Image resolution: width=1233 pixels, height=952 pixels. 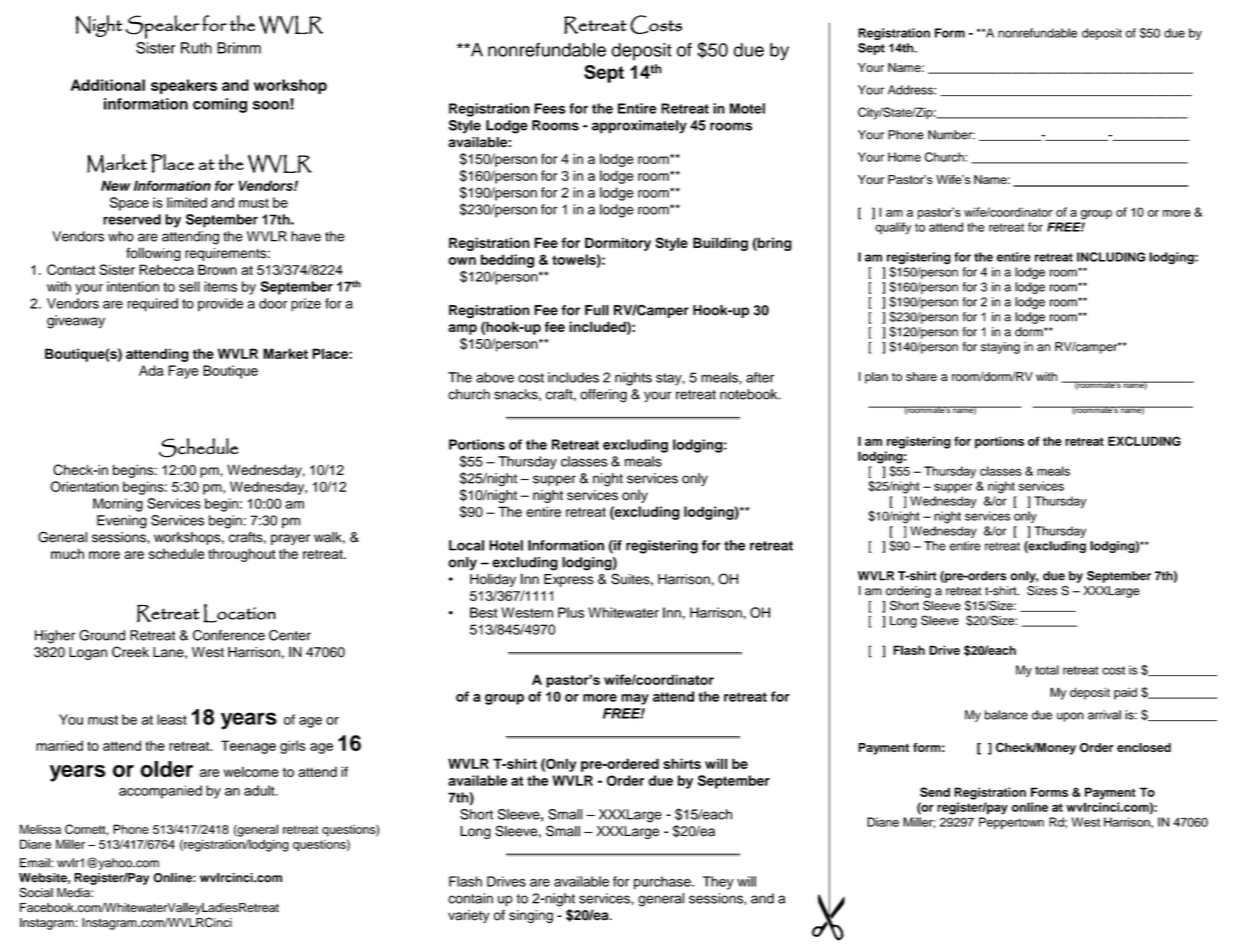 What do you see at coordinates (36, 892) in the screenshot?
I see `Social` at bounding box center [36, 892].
